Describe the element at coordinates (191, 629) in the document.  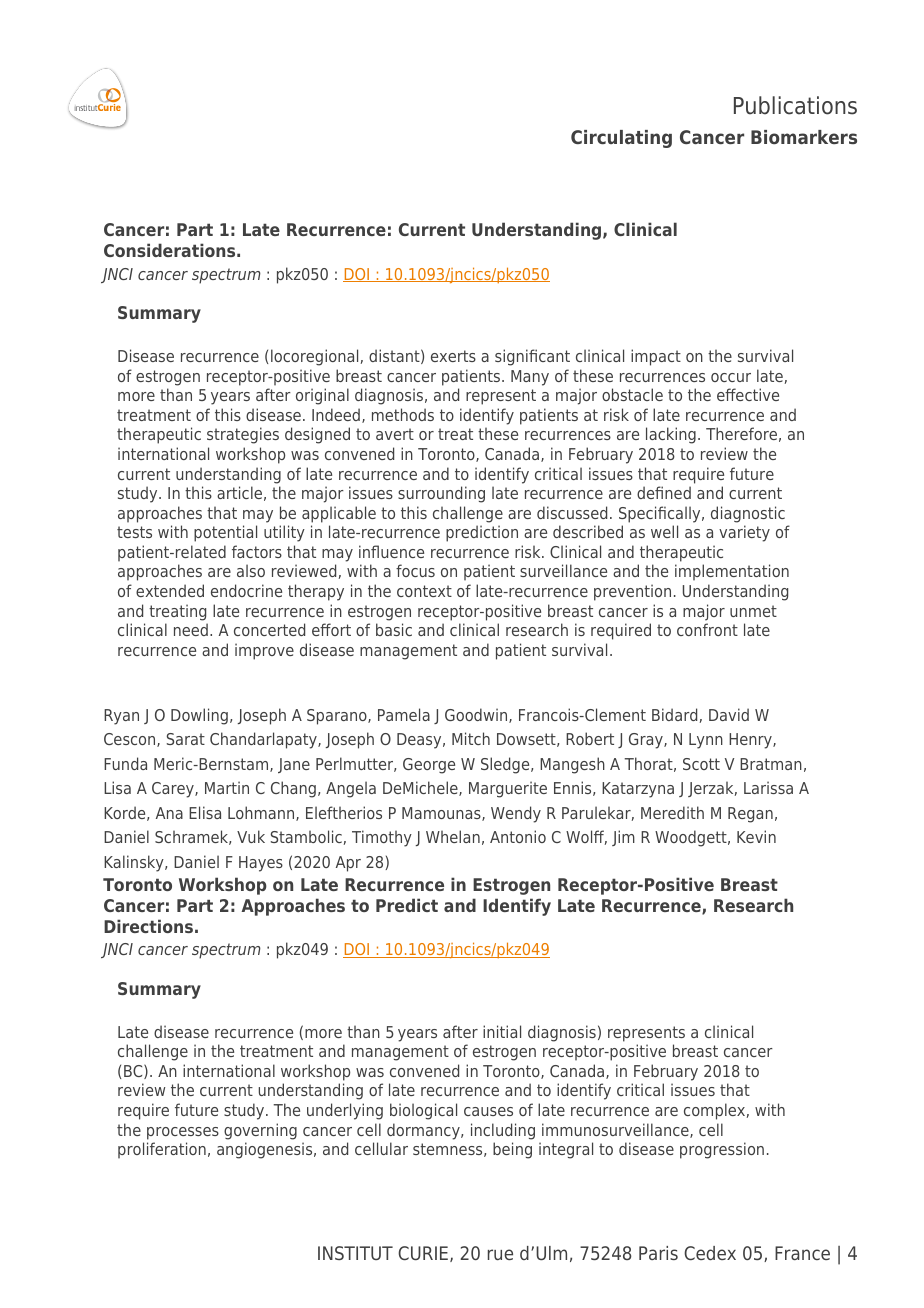
I see `need` at that location.
